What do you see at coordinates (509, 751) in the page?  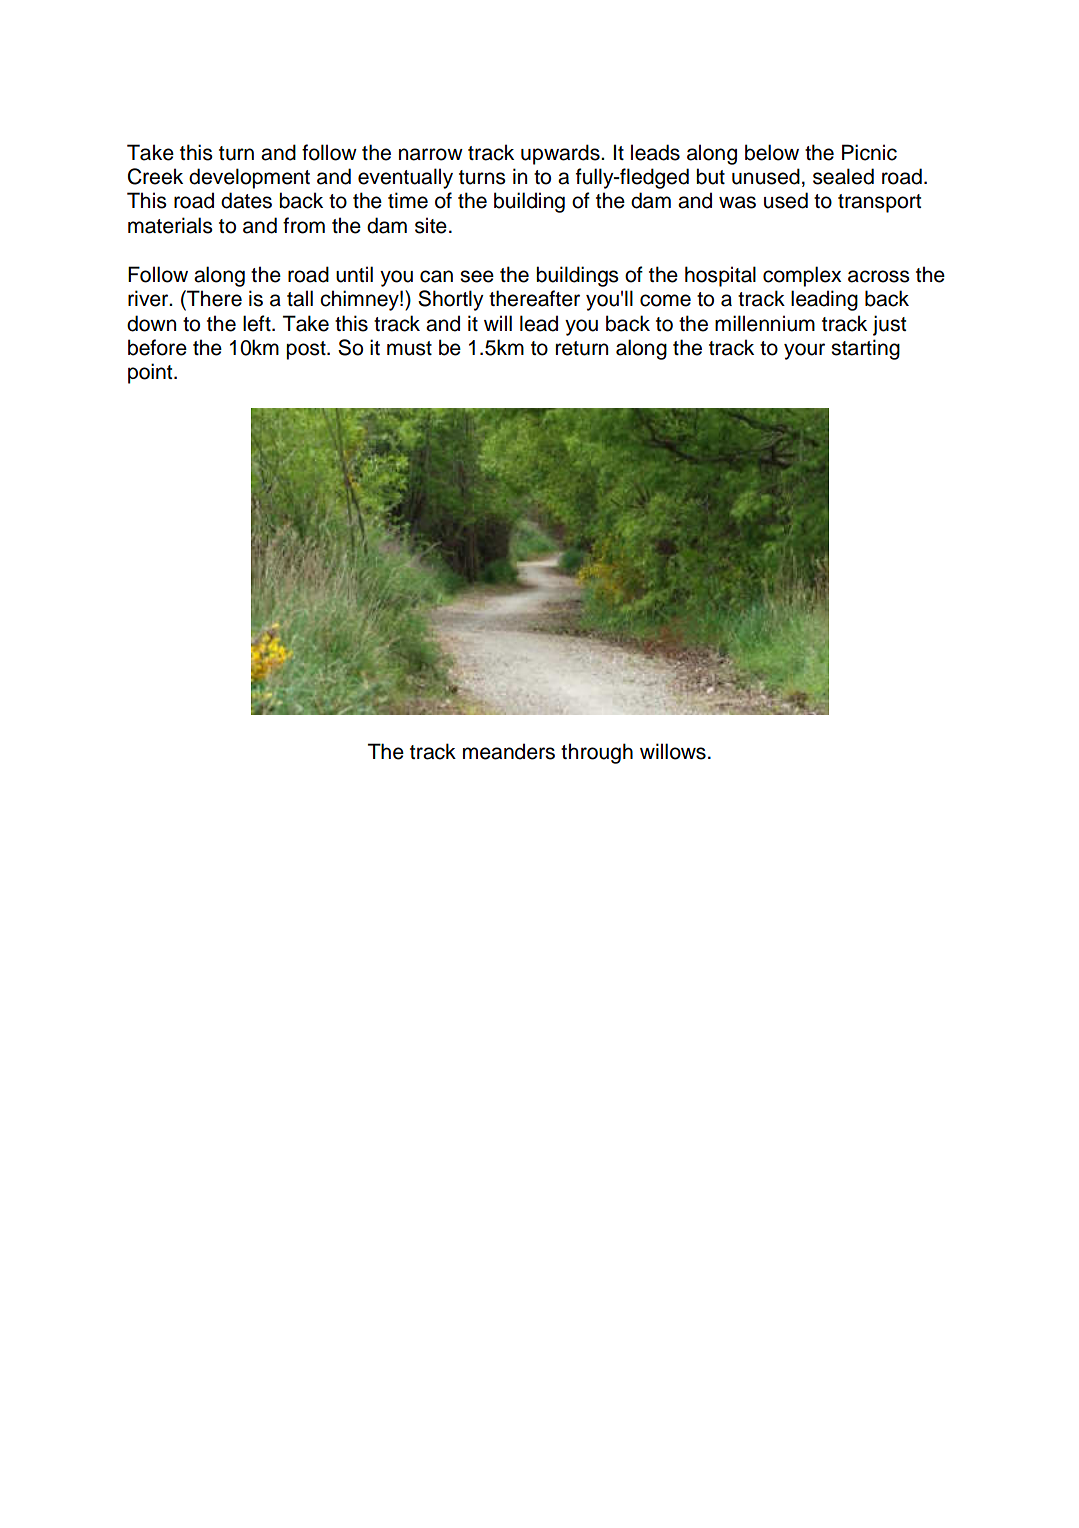 I see `meanders` at bounding box center [509, 751].
